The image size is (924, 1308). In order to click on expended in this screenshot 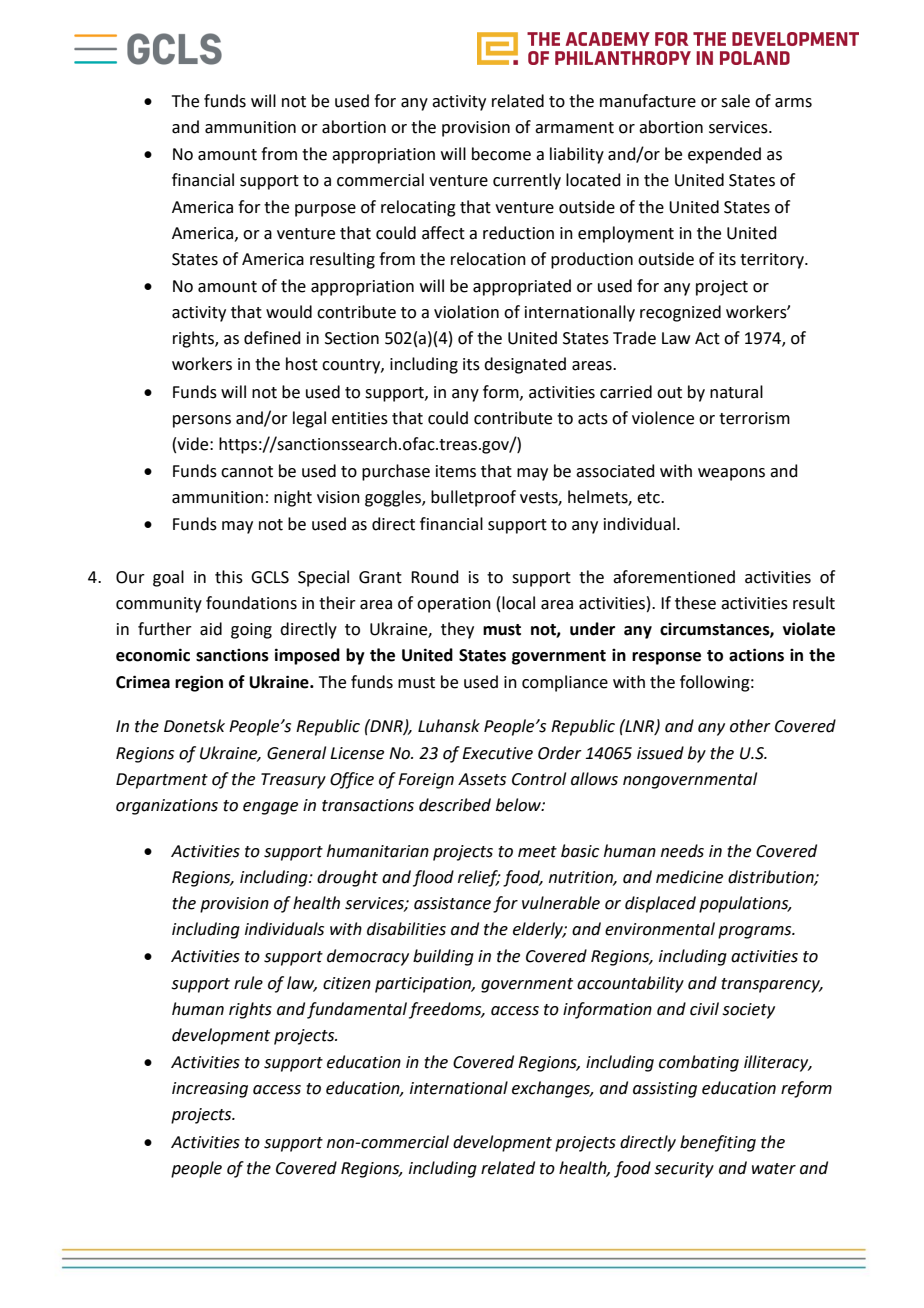, I will do `click(724, 155)`.
